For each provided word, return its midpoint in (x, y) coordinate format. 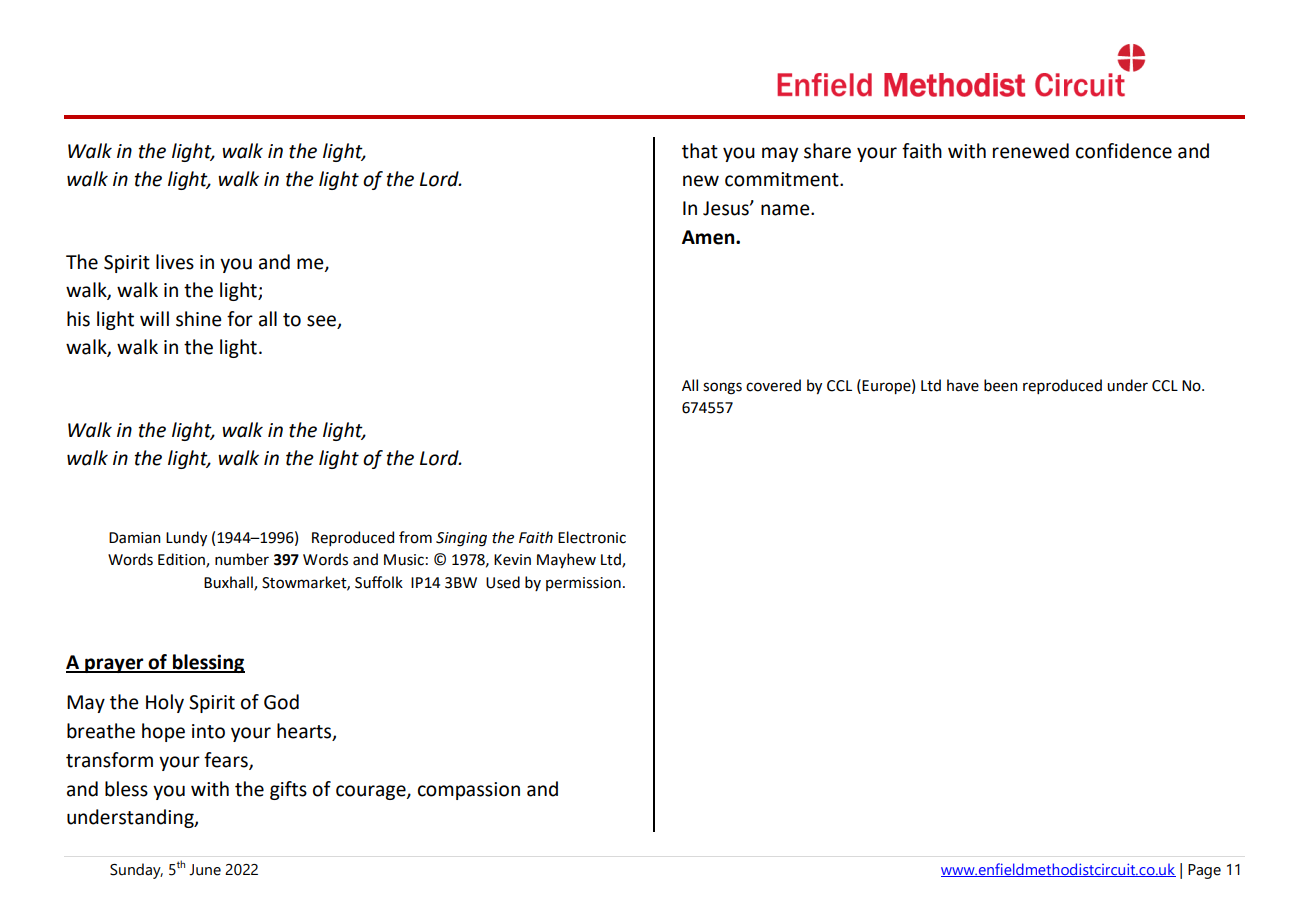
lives (175, 262)
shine (199, 319)
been (1001, 385)
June (205, 870)
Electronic (592, 537)
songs (722, 388)
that (700, 151)
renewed (1031, 151)
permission (583, 584)
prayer (114, 665)
